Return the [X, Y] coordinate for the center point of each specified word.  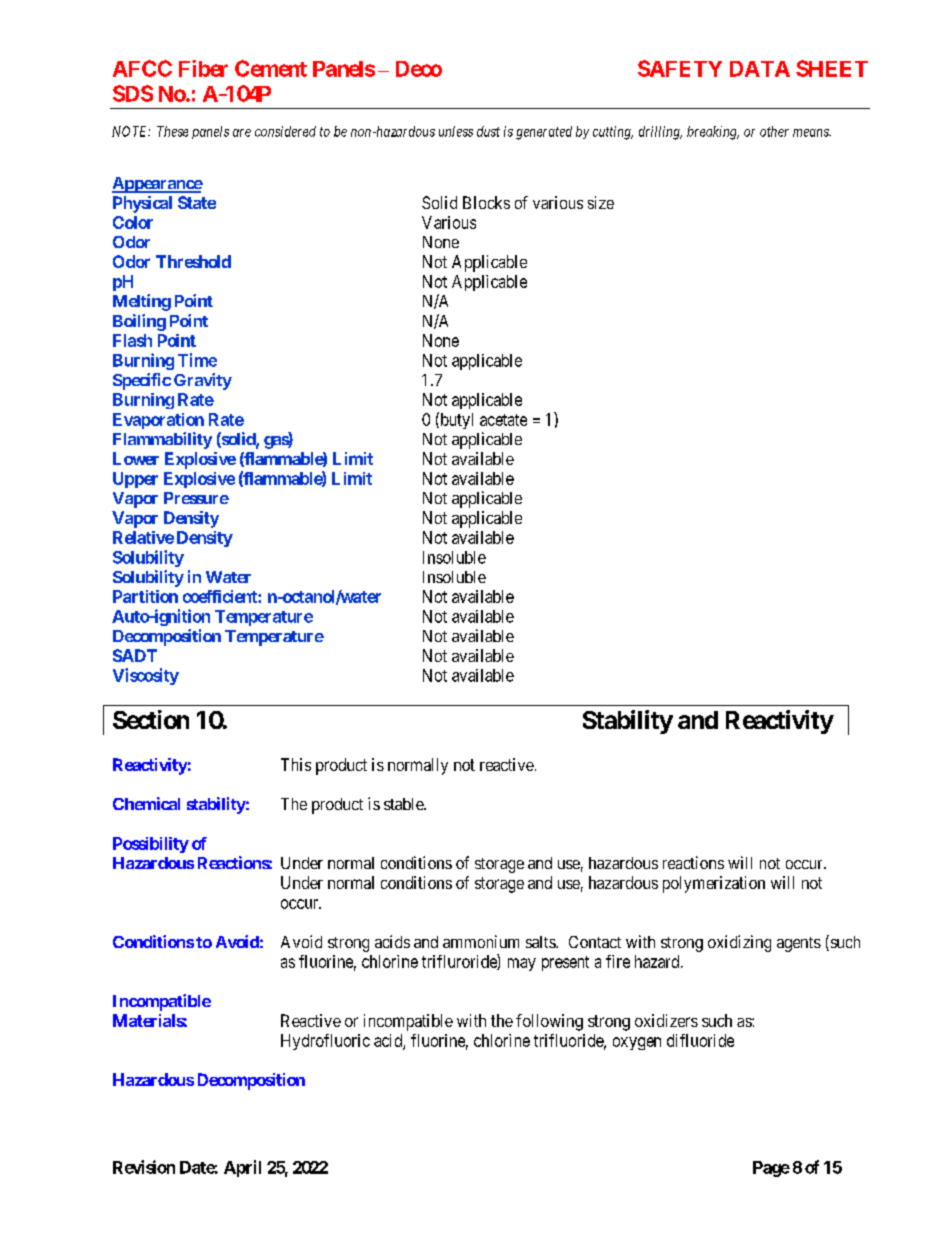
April [242, 1168]
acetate [503, 420]
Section [151, 719]
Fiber [203, 68]
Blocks [486, 202]
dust [488, 131]
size [601, 202]
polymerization [714, 884]
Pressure [196, 498]
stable [404, 804]
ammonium [481, 941]
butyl [455, 420]
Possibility [151, 845]
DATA [760, 69]
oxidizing [739, 943]
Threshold [193, 261]
